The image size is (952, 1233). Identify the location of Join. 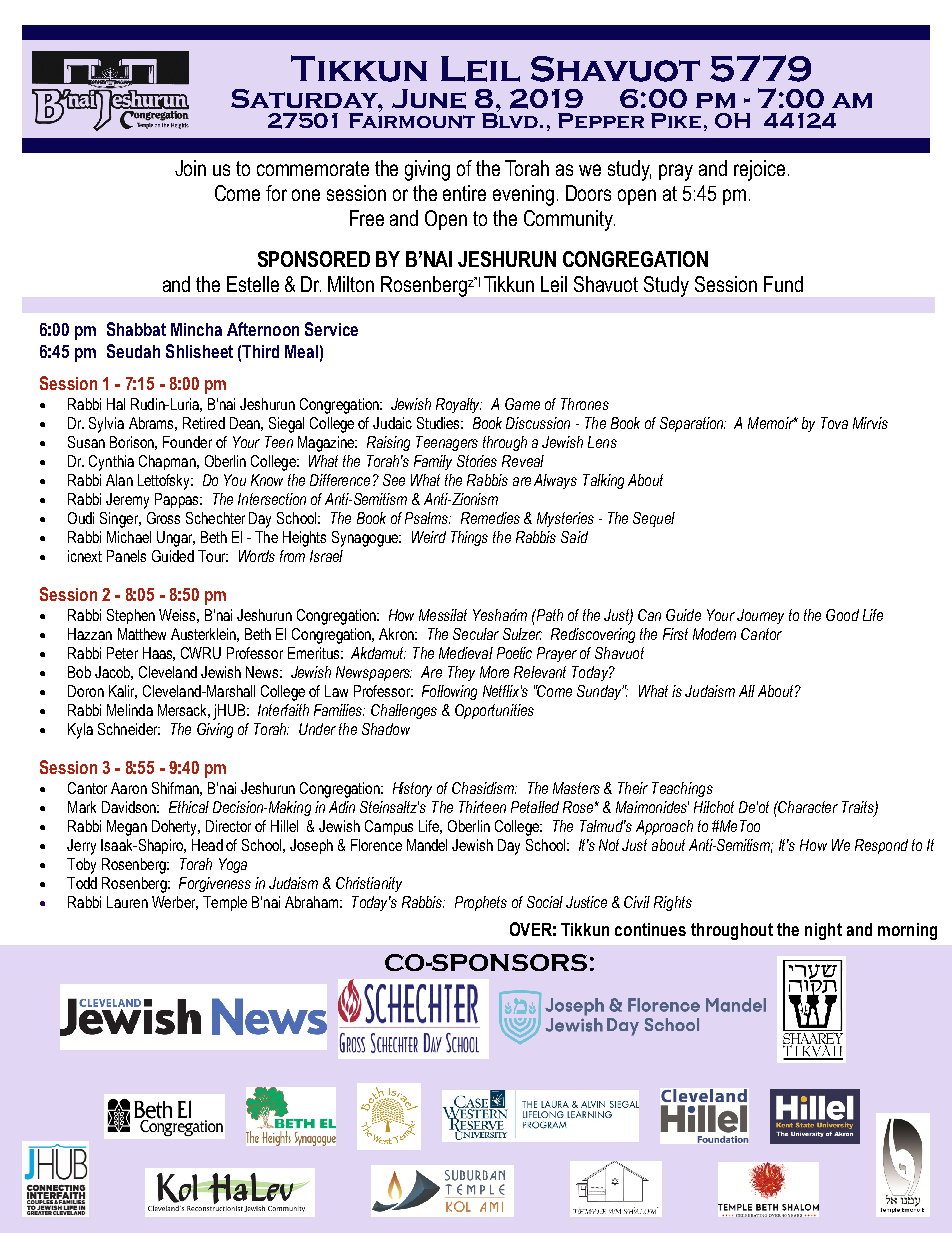
(190, 168).
